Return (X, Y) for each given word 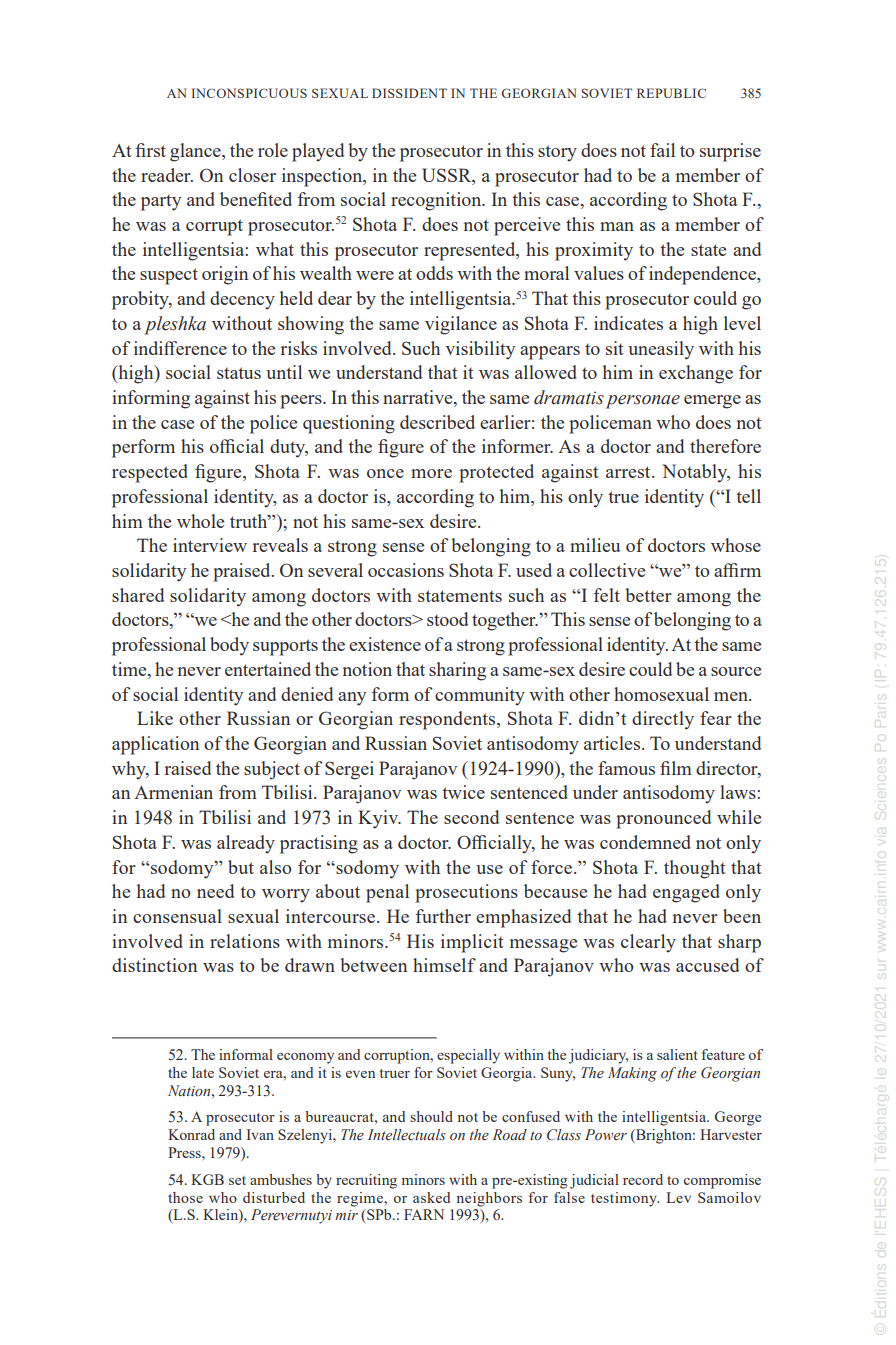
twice (463, 792)
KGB (207, 1179)
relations (245, 941)
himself (444, 965)
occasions (406, 570)
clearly (648, 943)
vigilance (461, 325)
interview (210, 545)
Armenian (173, 792)
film (676, 768)
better (648, 595)
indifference (180, 348)
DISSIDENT (409, 93)
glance (196, 152)
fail (662, 150)
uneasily (661, 350)
